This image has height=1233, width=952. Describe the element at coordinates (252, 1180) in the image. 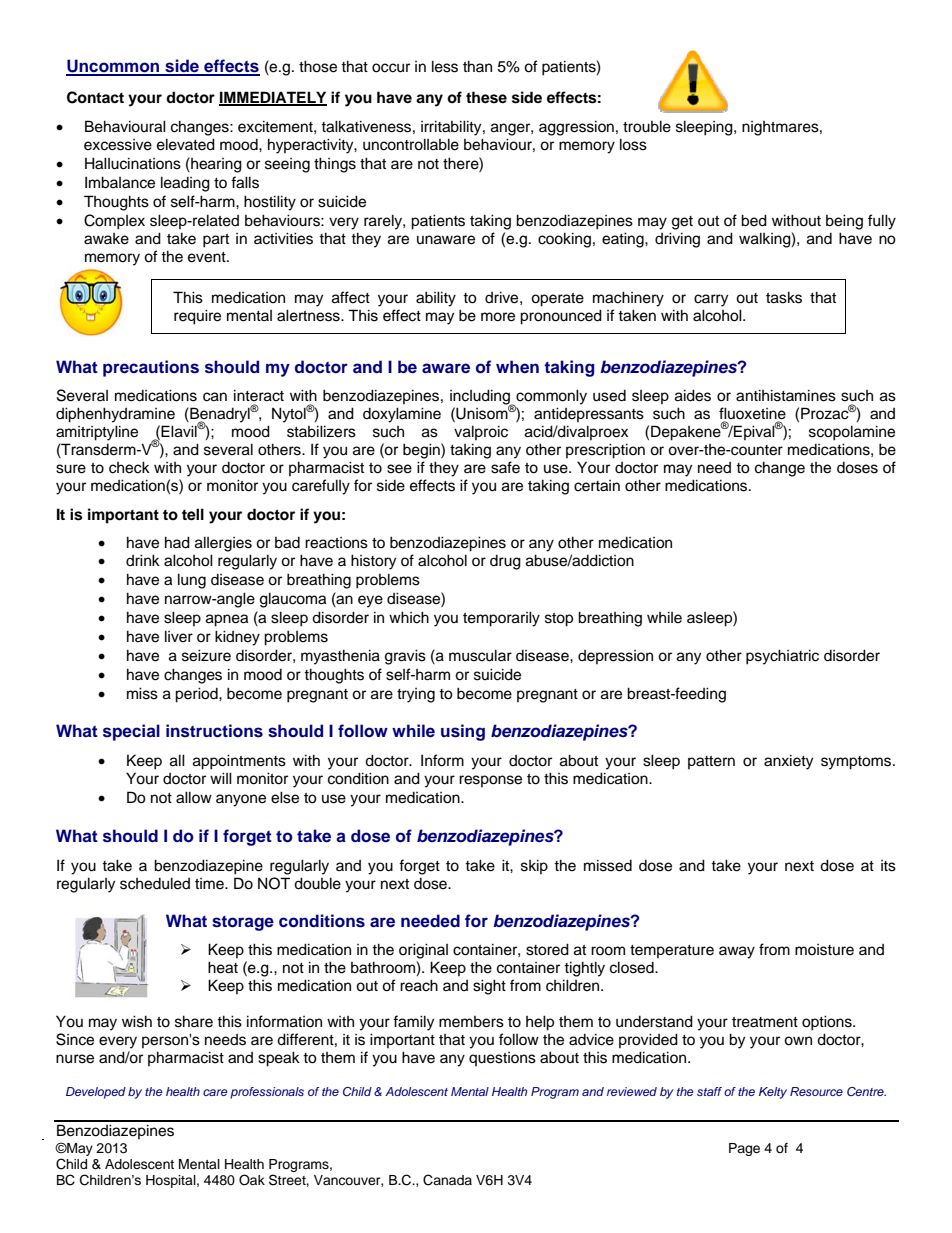

I see `Oak` at that location.
